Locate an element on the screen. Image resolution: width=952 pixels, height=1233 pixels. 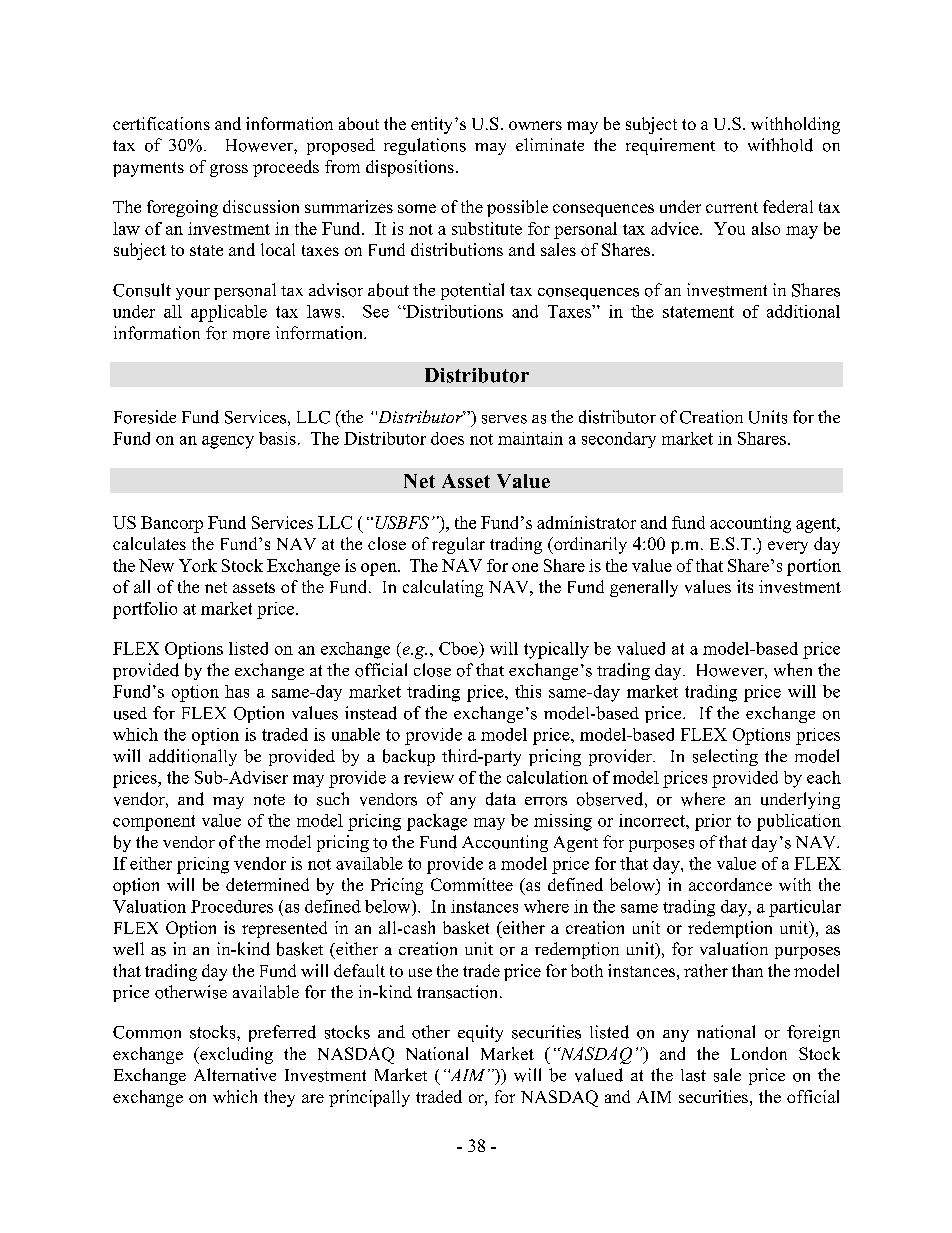
calculating is located at coordinates (443, 588).
